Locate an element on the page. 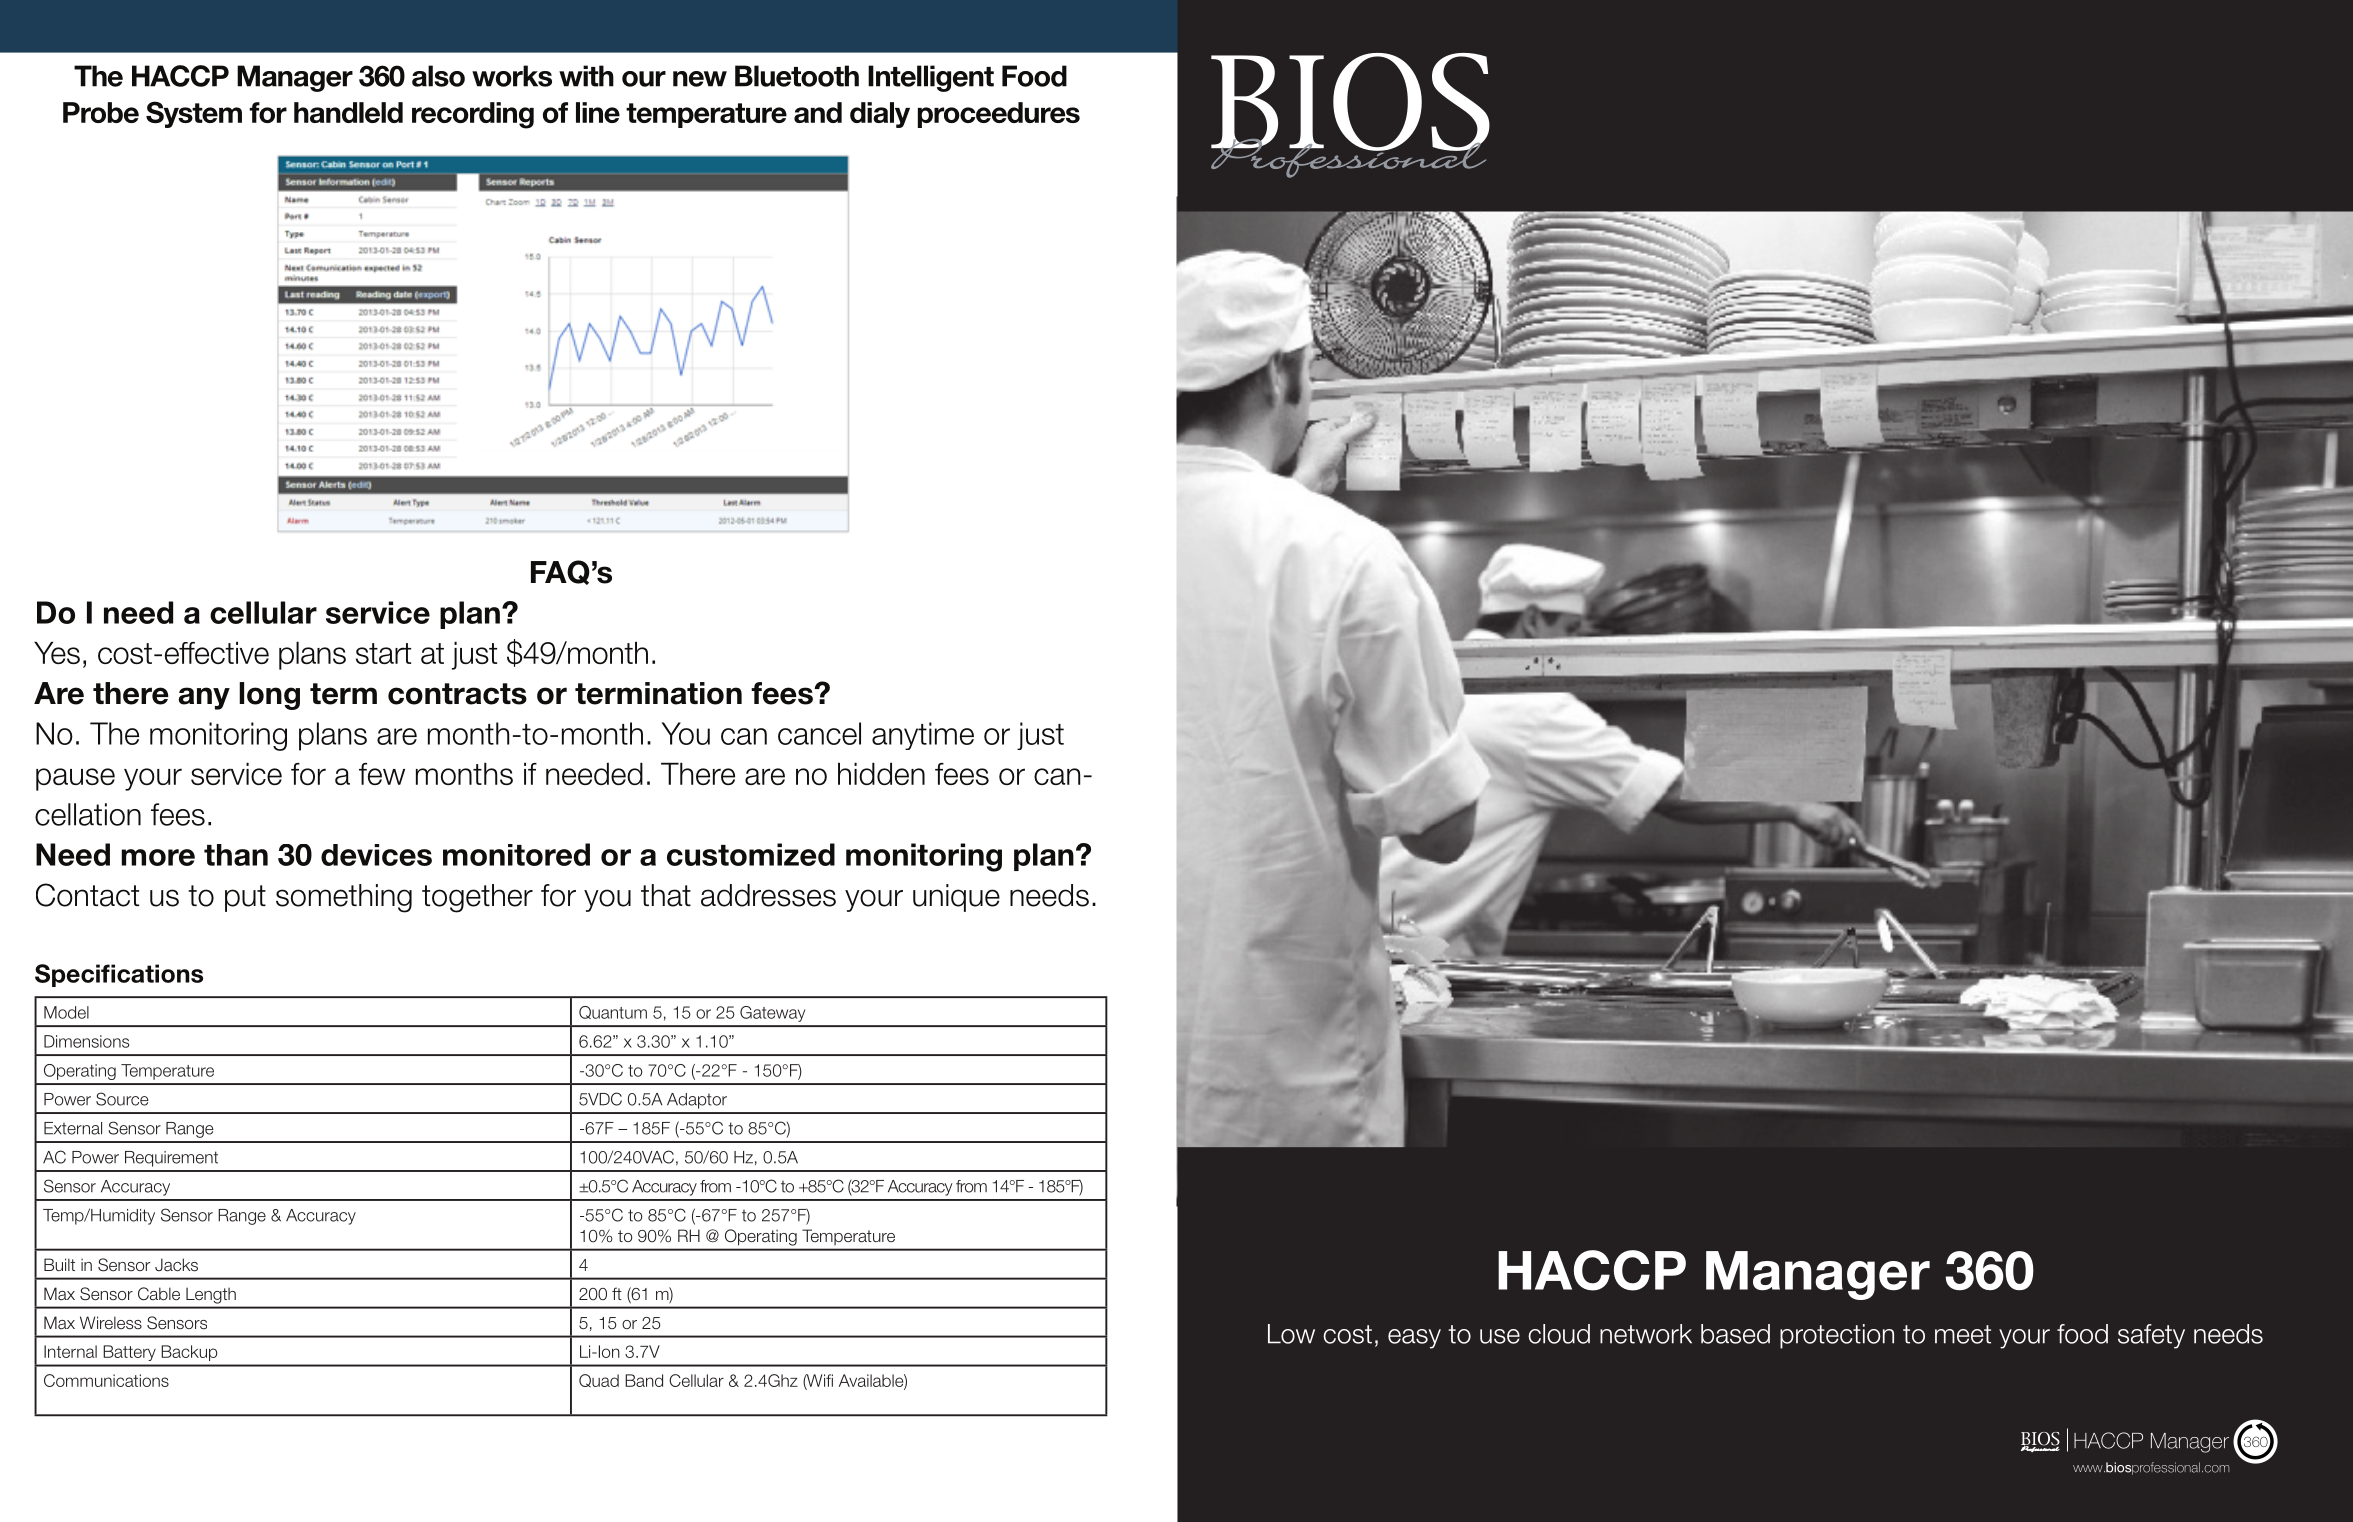  Intelligent is located at coordinates (931, 78).
